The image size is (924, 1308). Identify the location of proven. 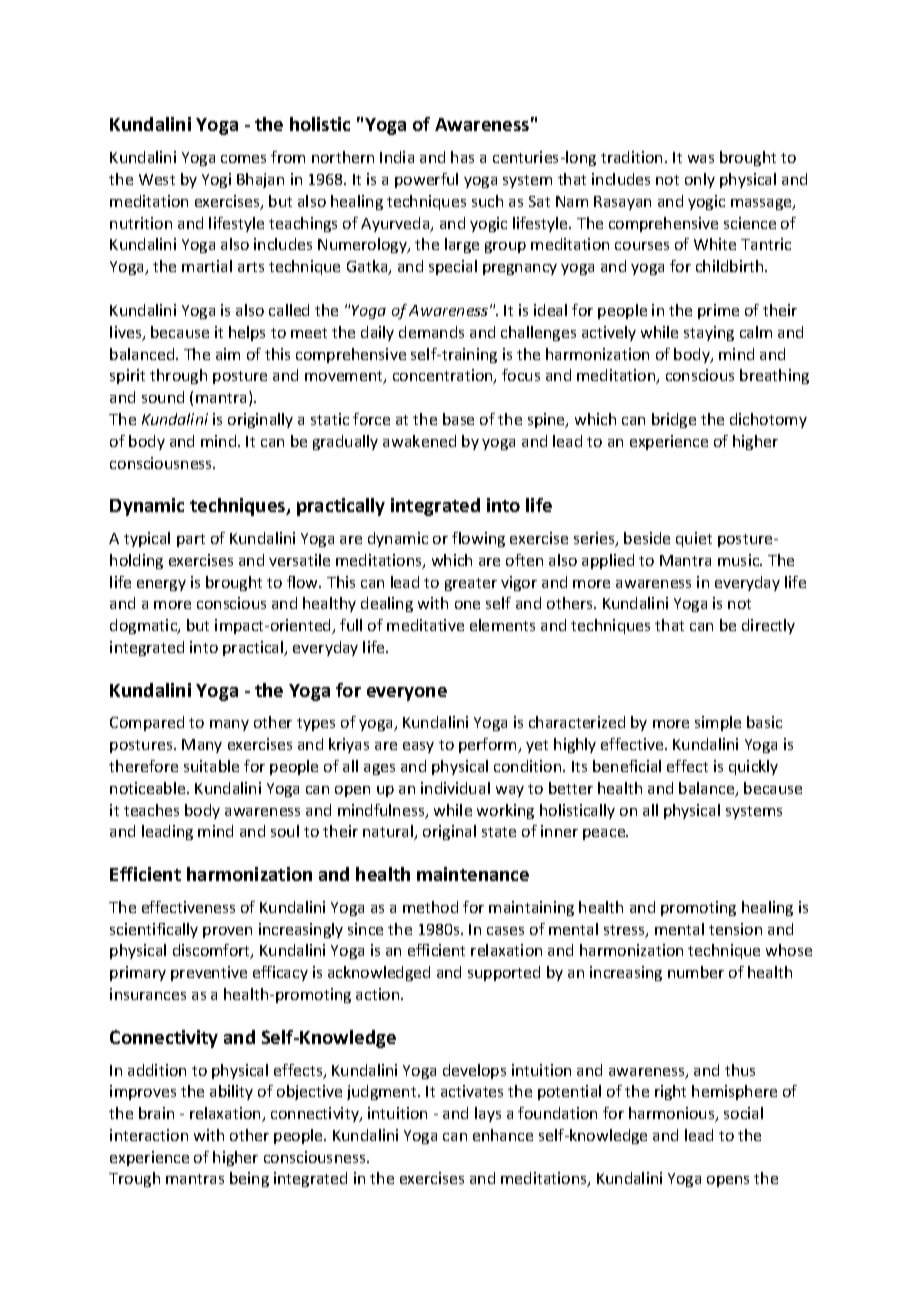
(227, 932).
